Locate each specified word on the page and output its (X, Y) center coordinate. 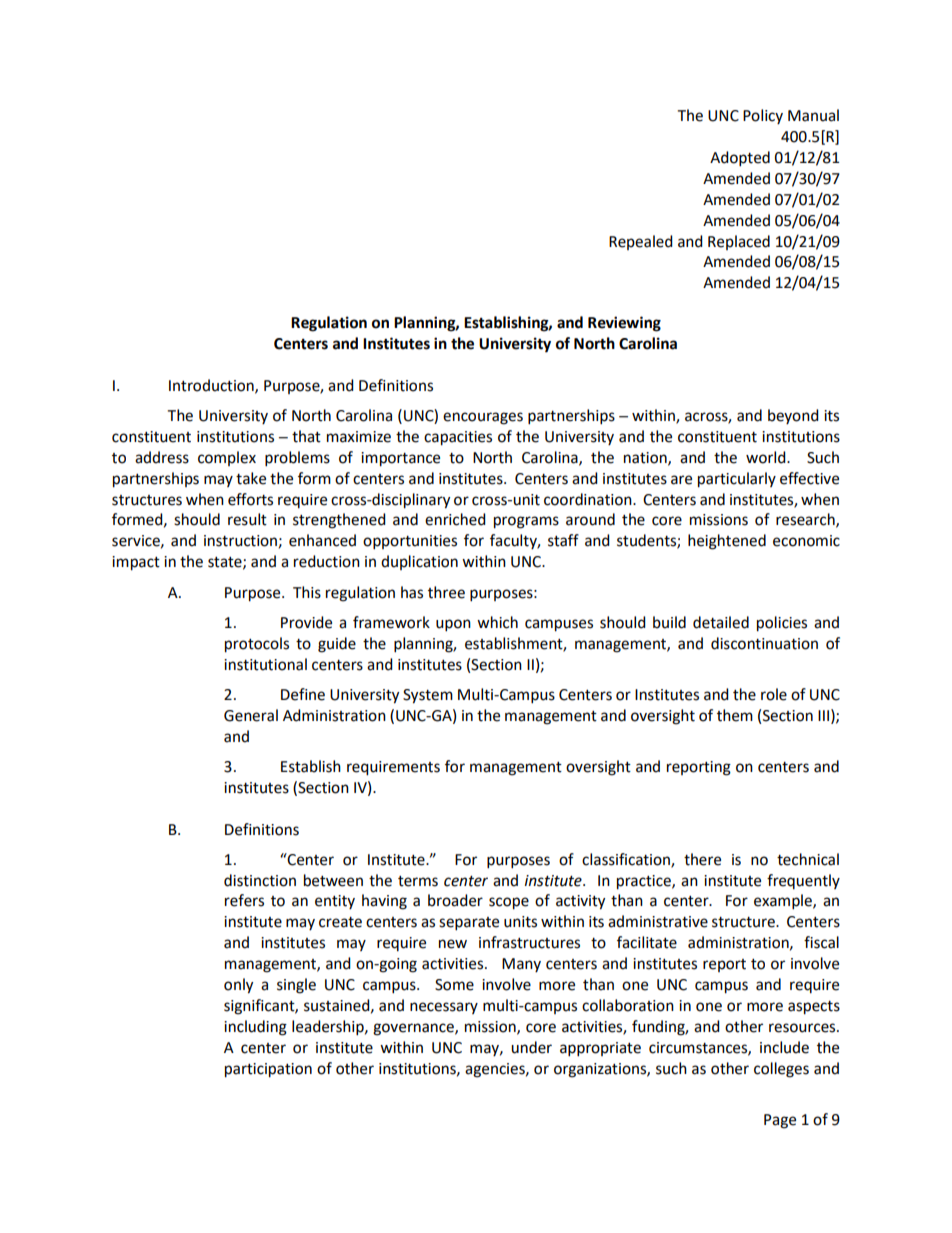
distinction (260, 880)
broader (455, 900)
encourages (483, 418)
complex (227, 458)
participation (268, 1070)
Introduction (212, 386)
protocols (257, 645)
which (497, 622)
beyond (793, 416)
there (702, 859)
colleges (781, 1070)
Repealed (641, 242)
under (531, 1047)
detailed (721, 622)
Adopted (740, 159)
